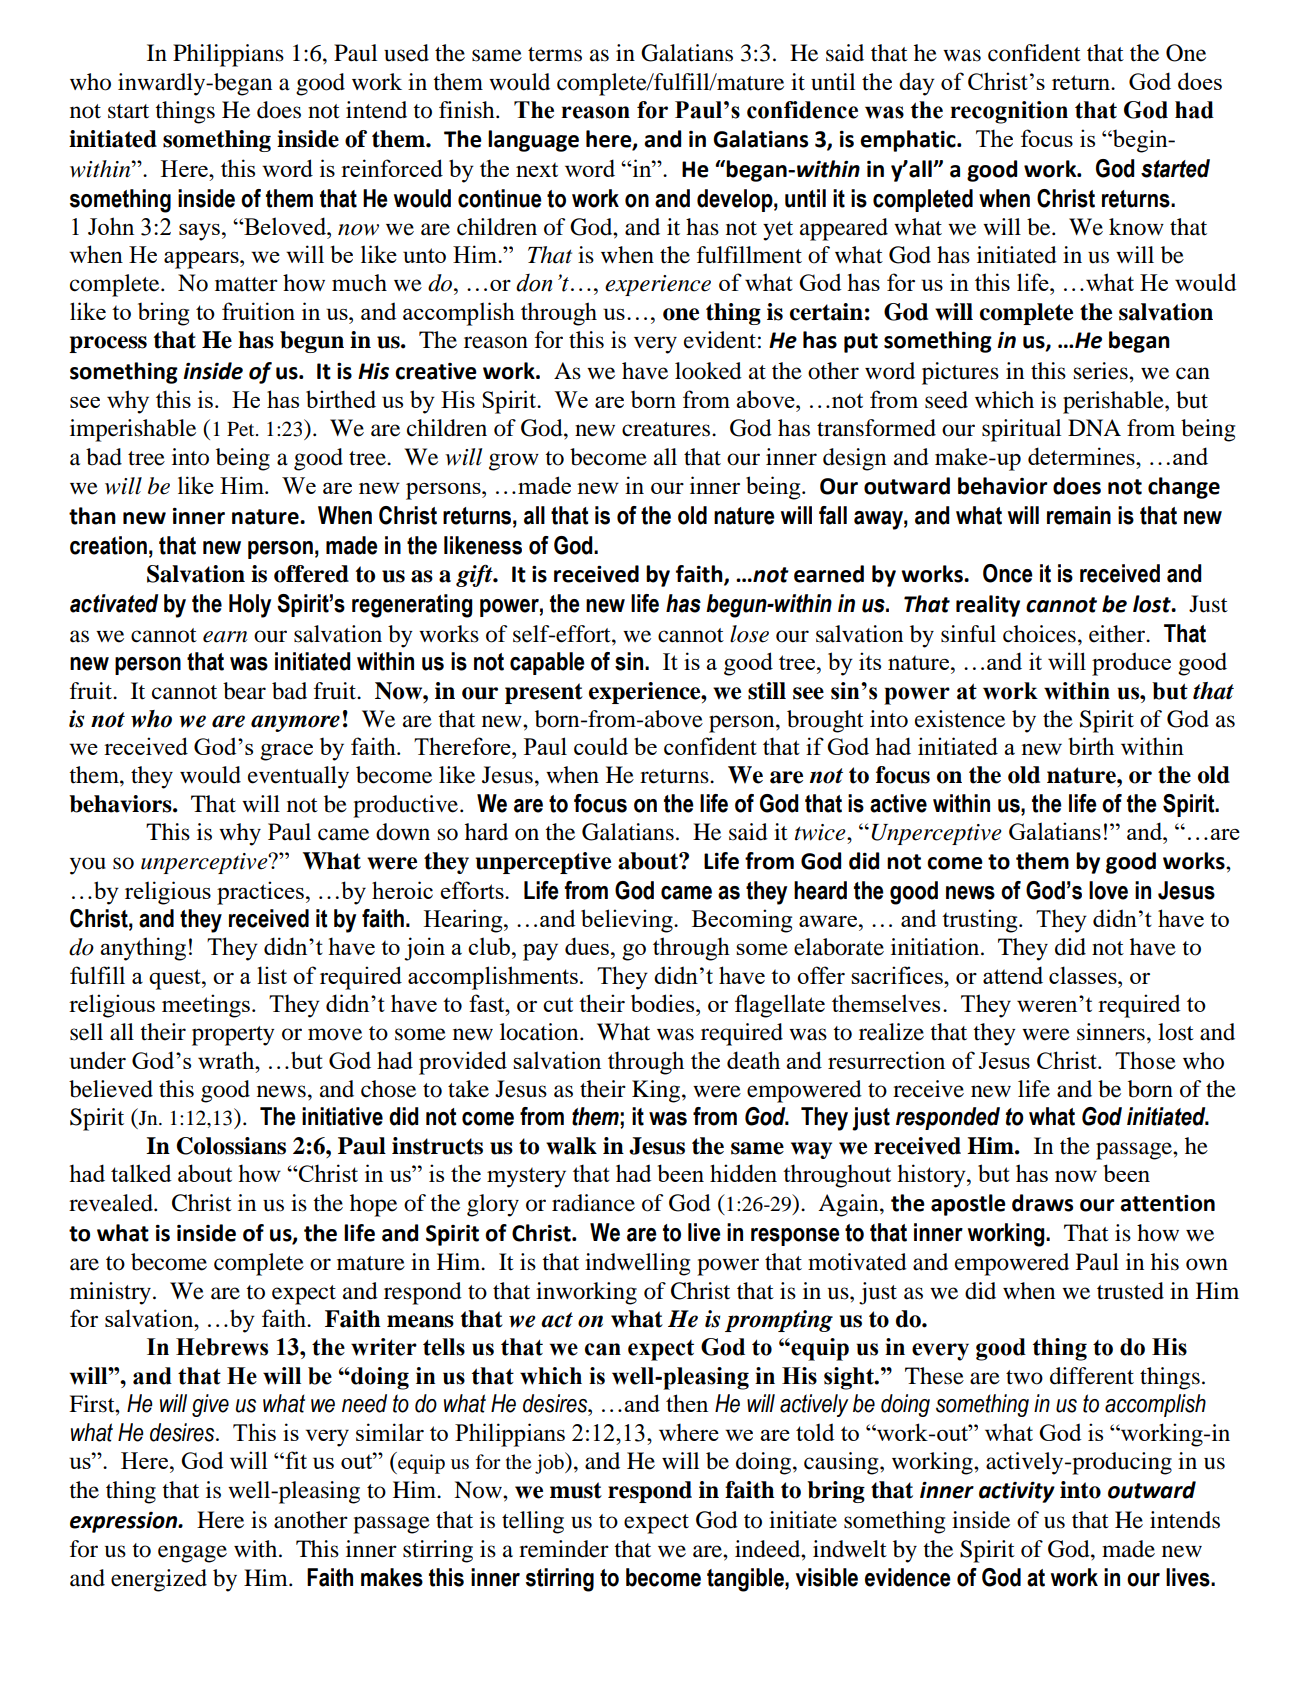 This image has height=1696, width=1311. What do you see at coordinates (244, 691) in the image?
I see `bear` at bounding box center [244, 691].
